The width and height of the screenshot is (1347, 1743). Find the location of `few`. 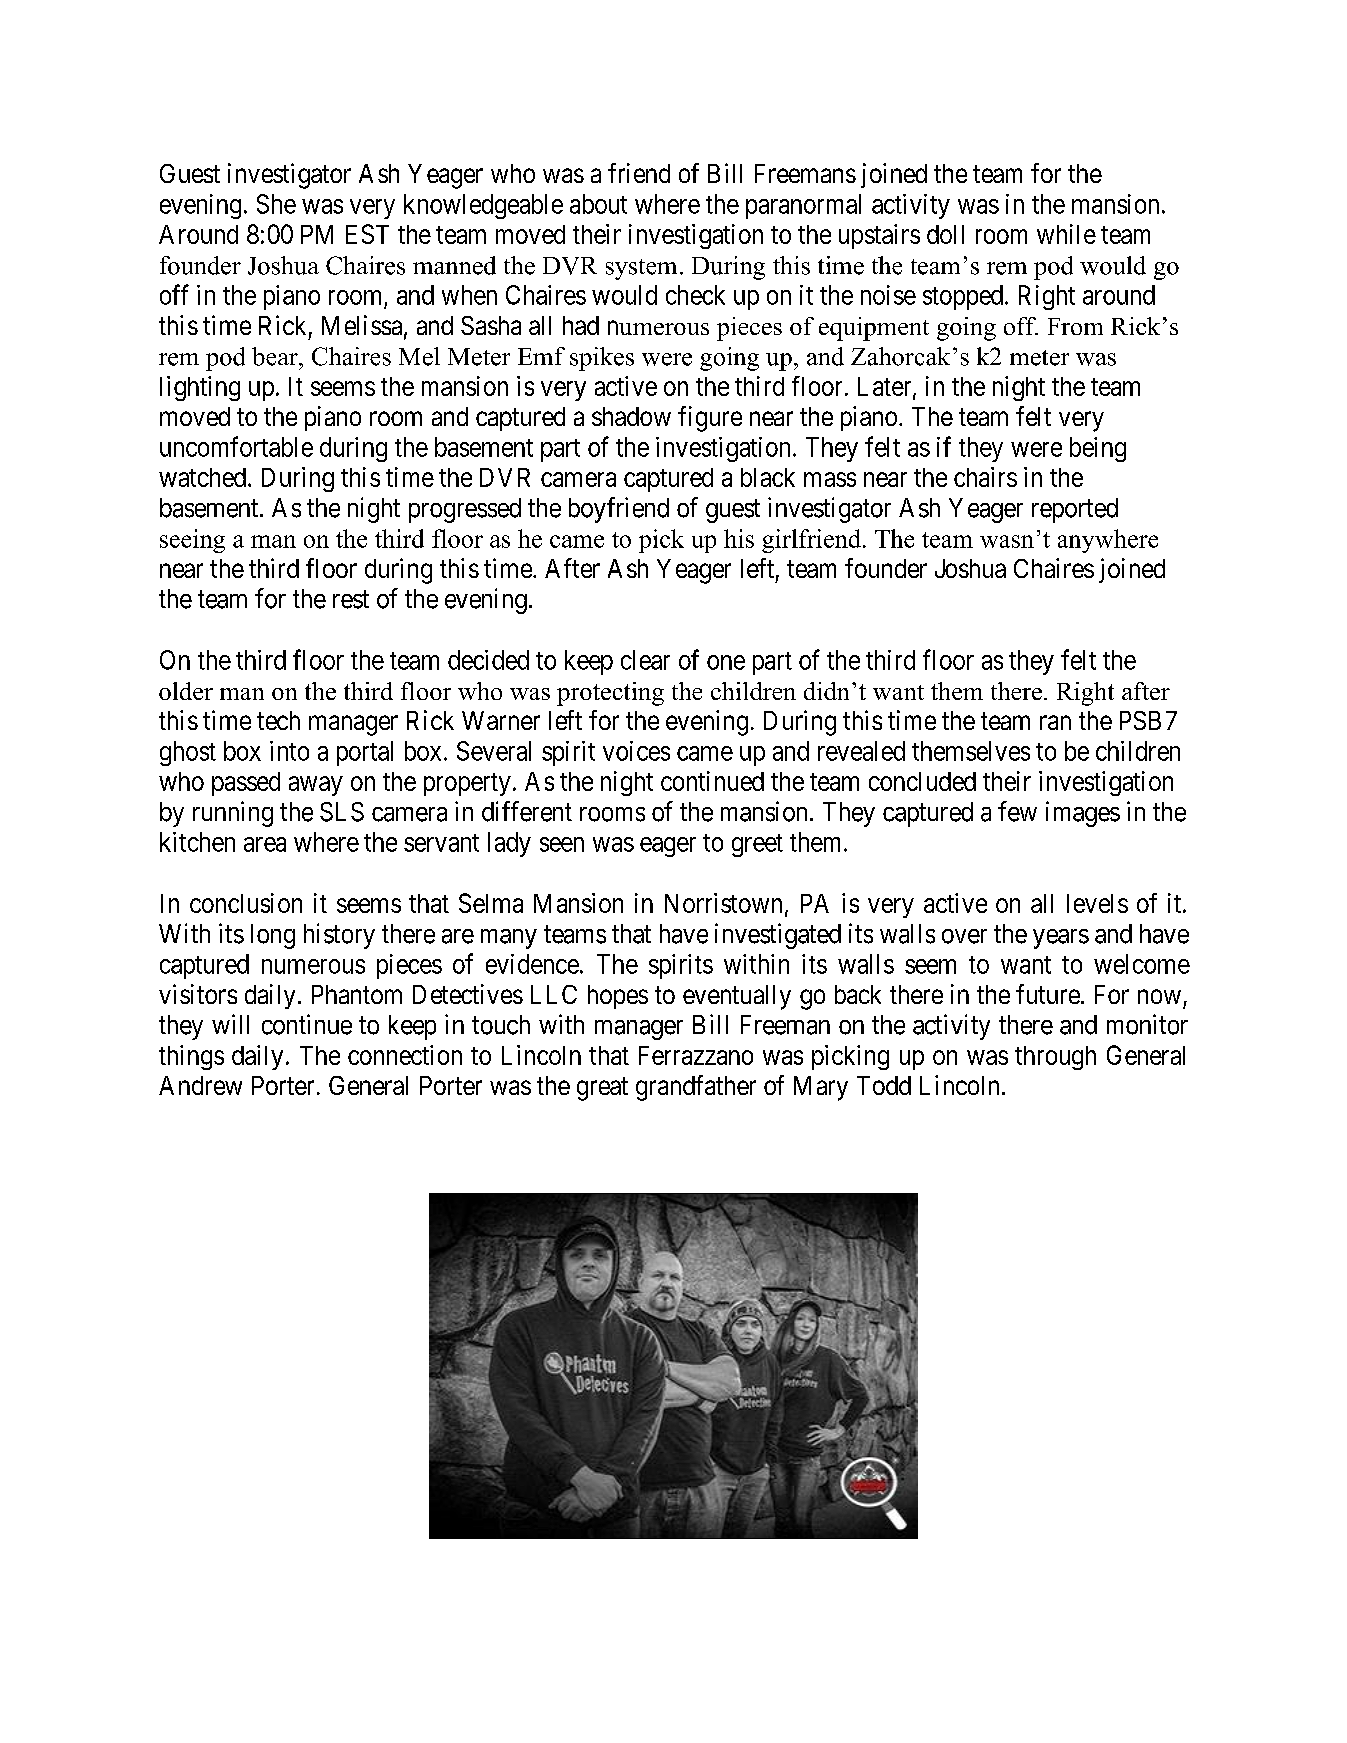

few is located at coordinates (1017, 811).
